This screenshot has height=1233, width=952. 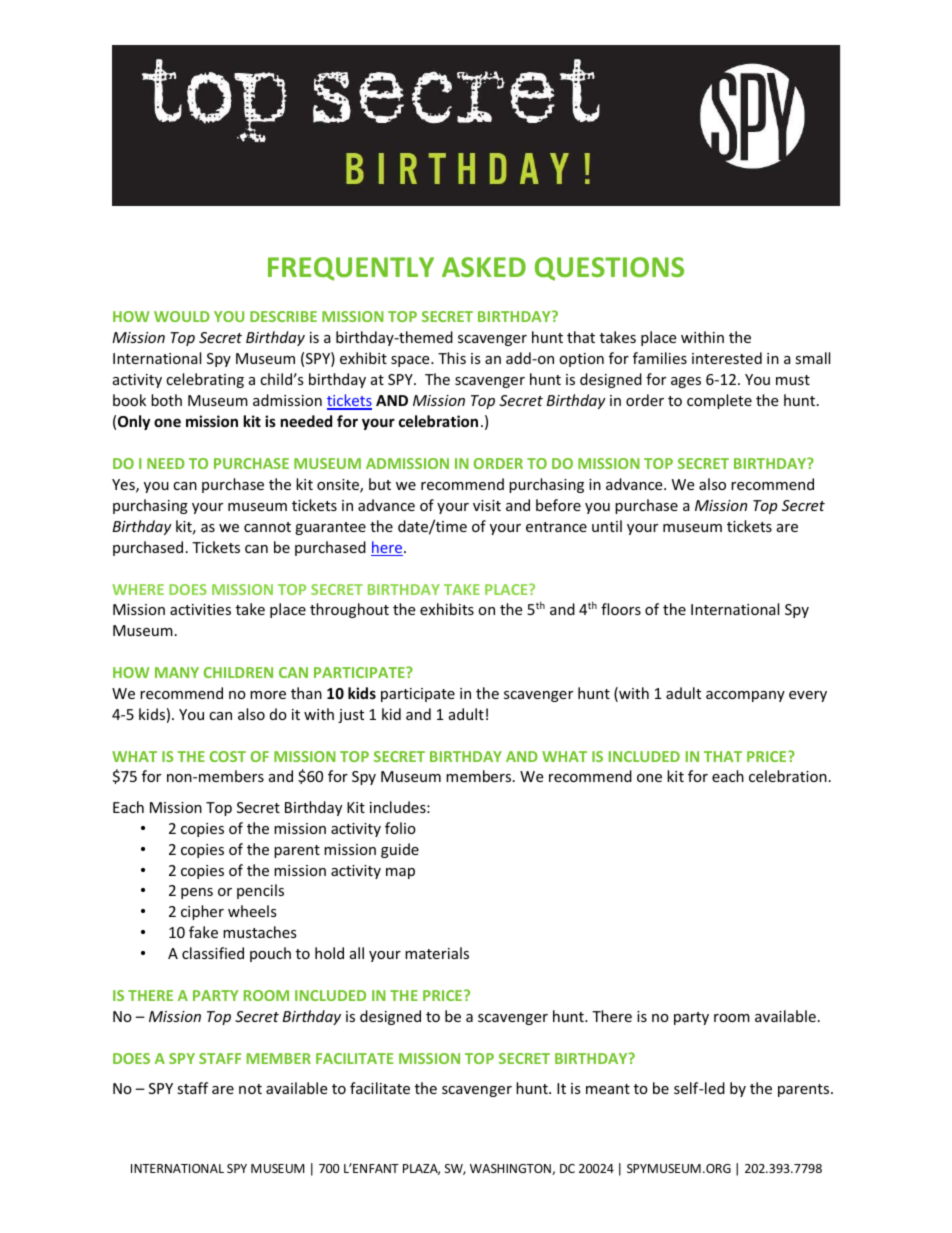 I want to click on floors, so click(x=621, y=609).
